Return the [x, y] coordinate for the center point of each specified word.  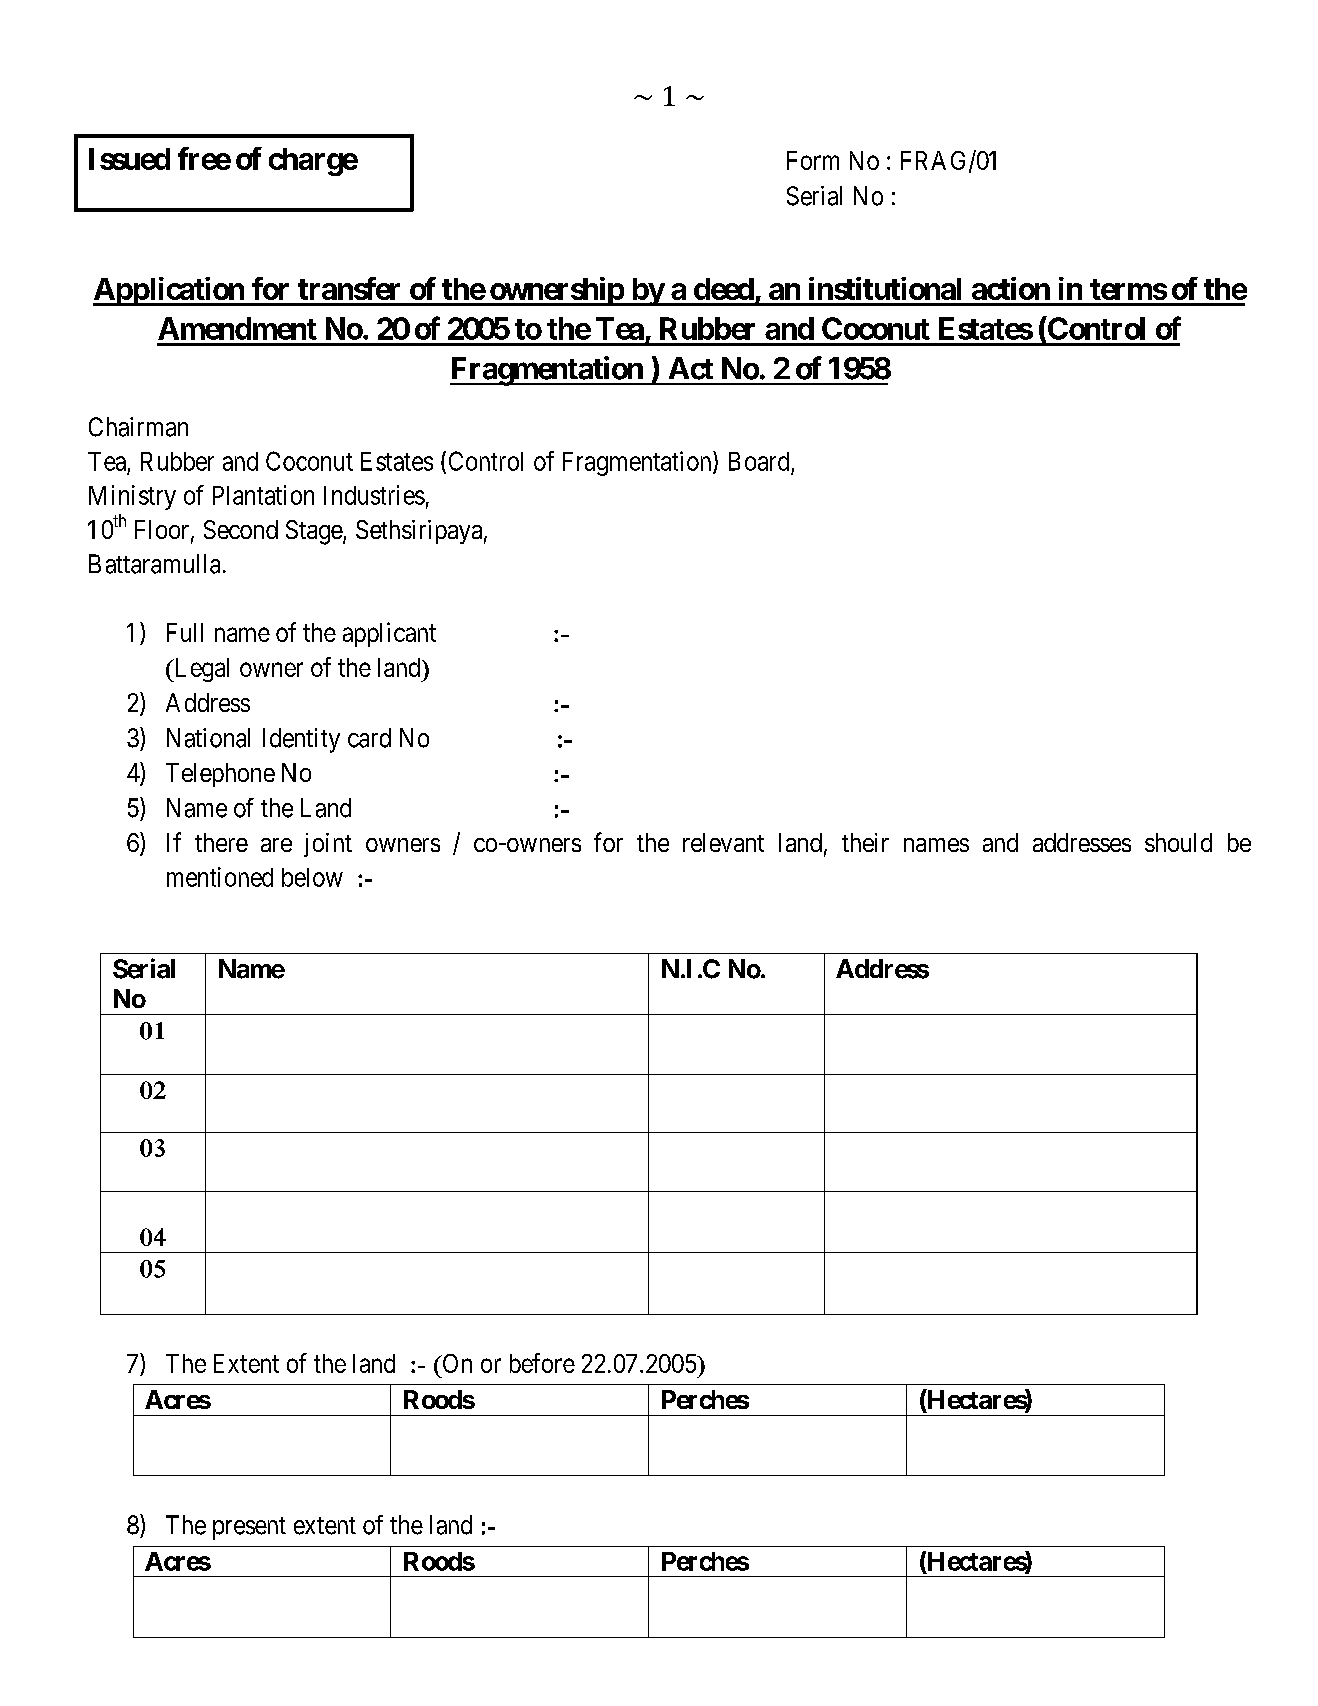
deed [724, 289]
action [1011, 288]
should [1178, 842]
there [221, 842]
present [249, 1528]
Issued [129, 159]
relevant [723, 842]
